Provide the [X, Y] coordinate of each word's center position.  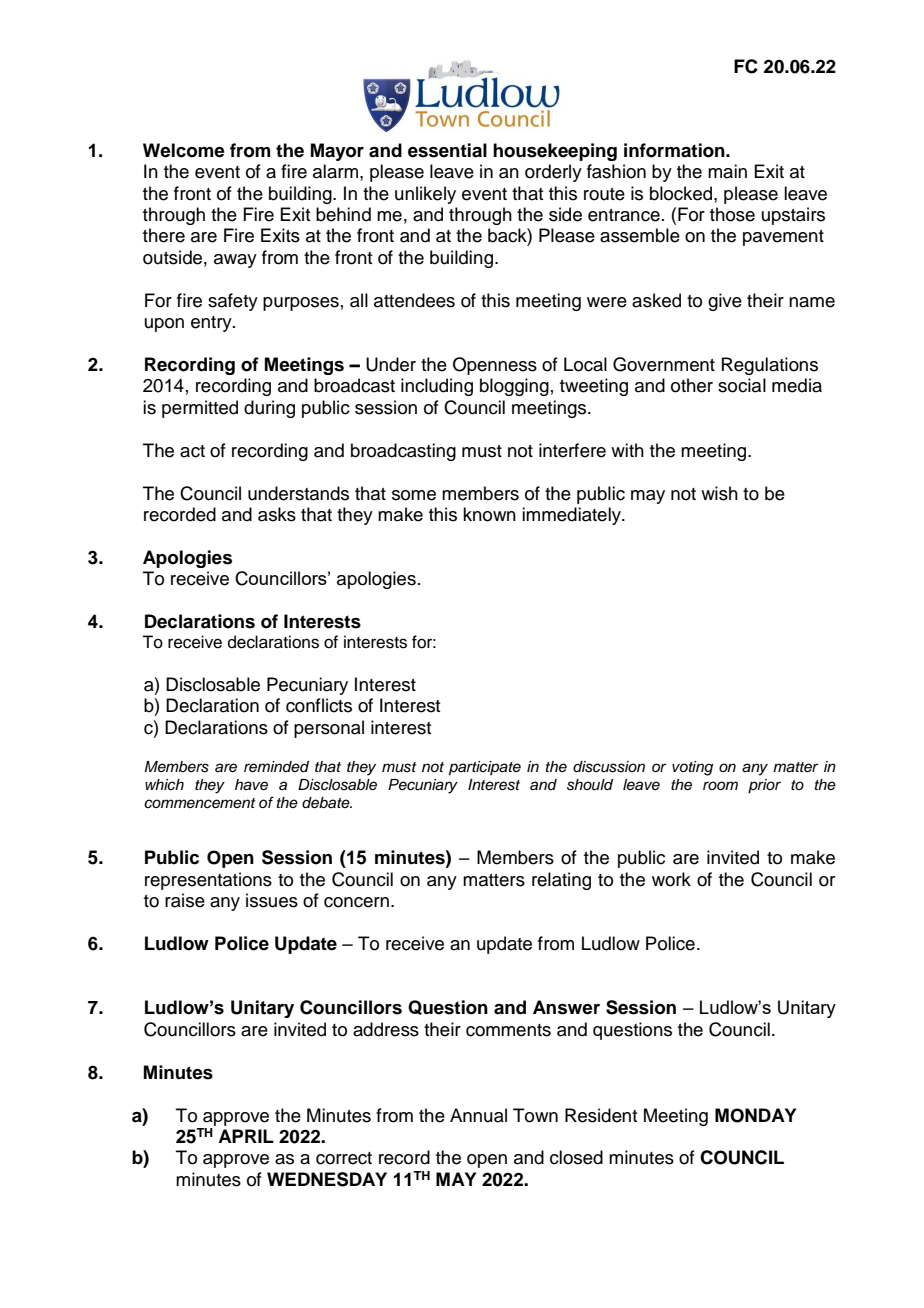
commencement [200, 803]
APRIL [246, 1136]
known [489, 514]
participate [485, 768]
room [720, 785]
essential [447, 150]
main [727, 171]
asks [277, 514]
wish [719, 493]
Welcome [184, 150]
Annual [478, 1115]
